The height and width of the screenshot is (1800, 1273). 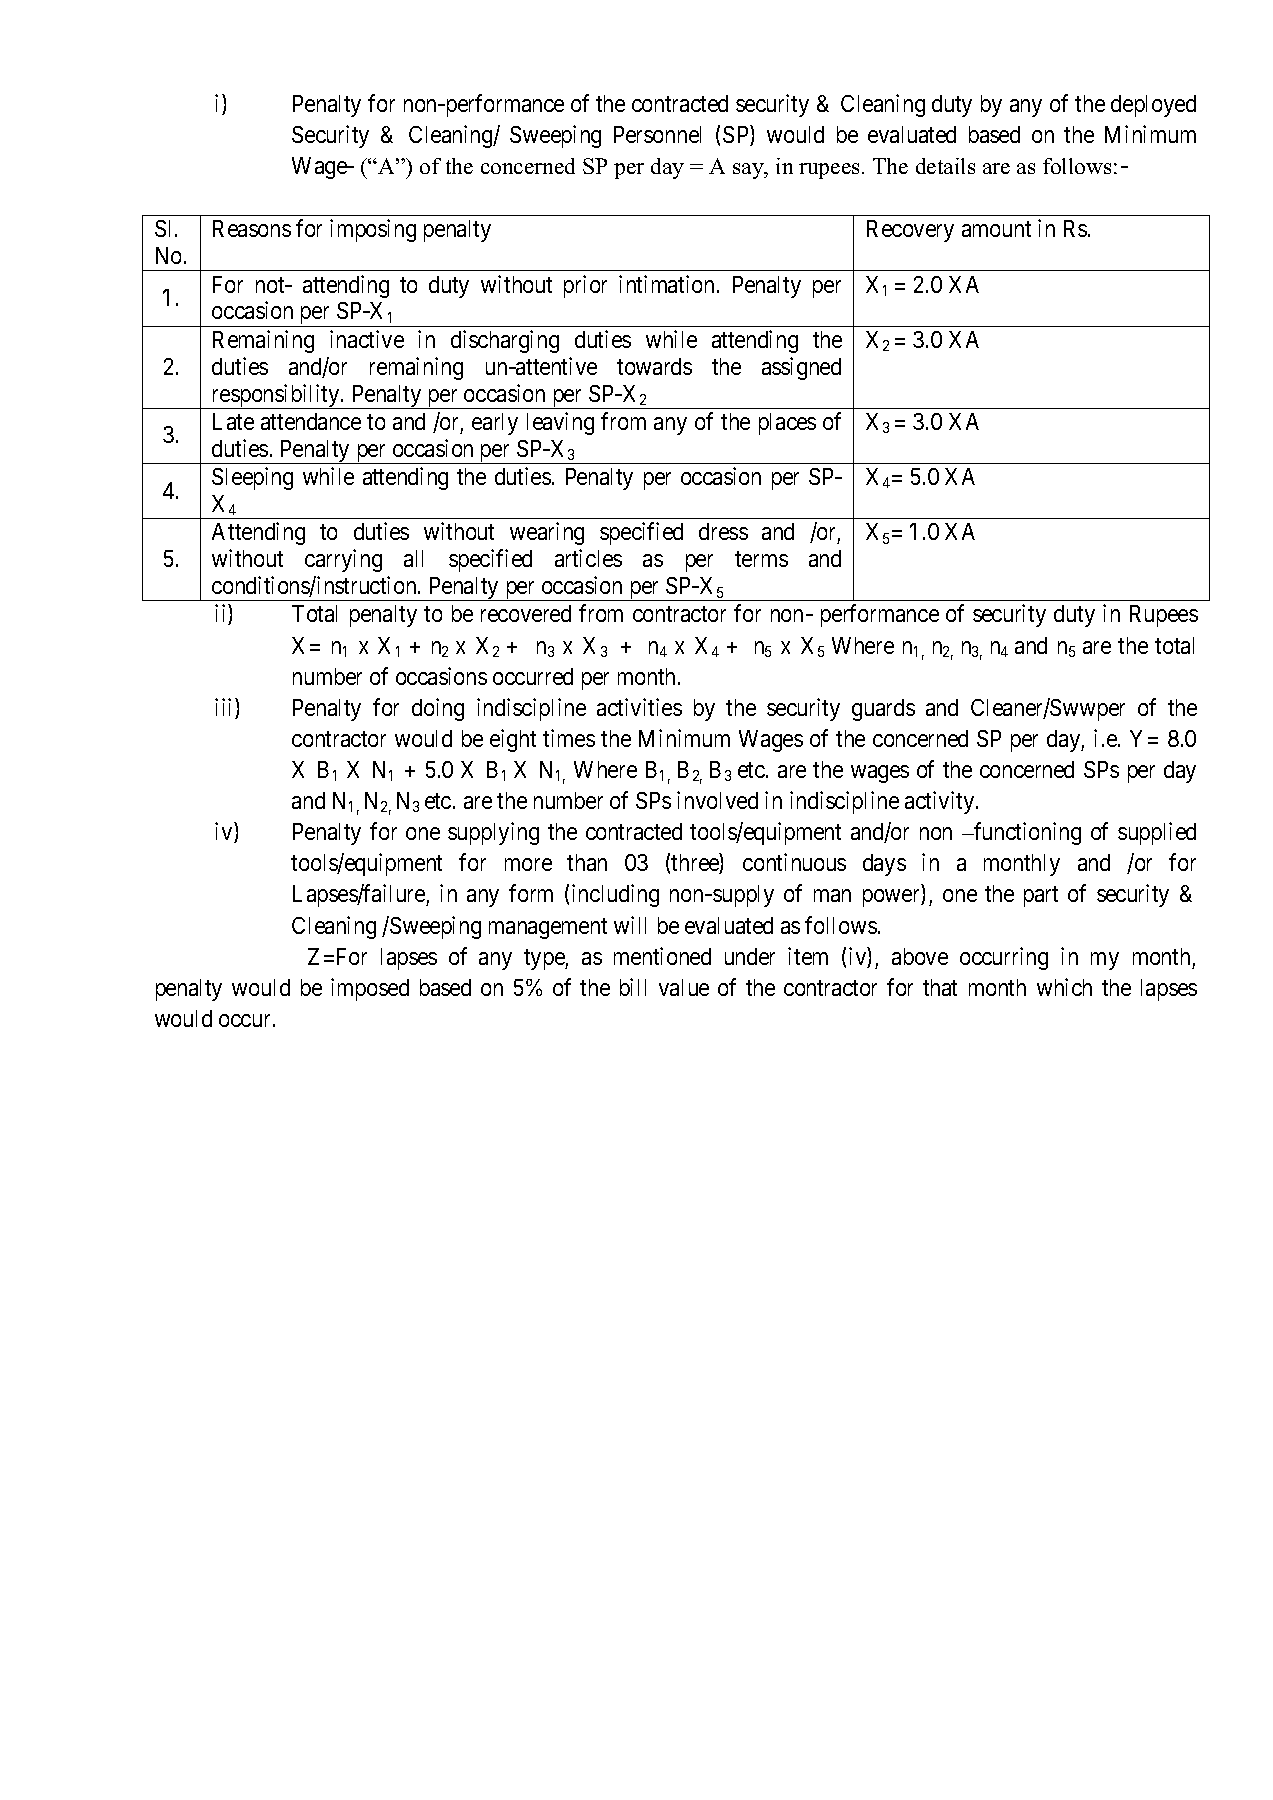 What do you see at coordinates (370, 989) in the screenshot?
I see `imposed` at bounding box center [370, 989].
